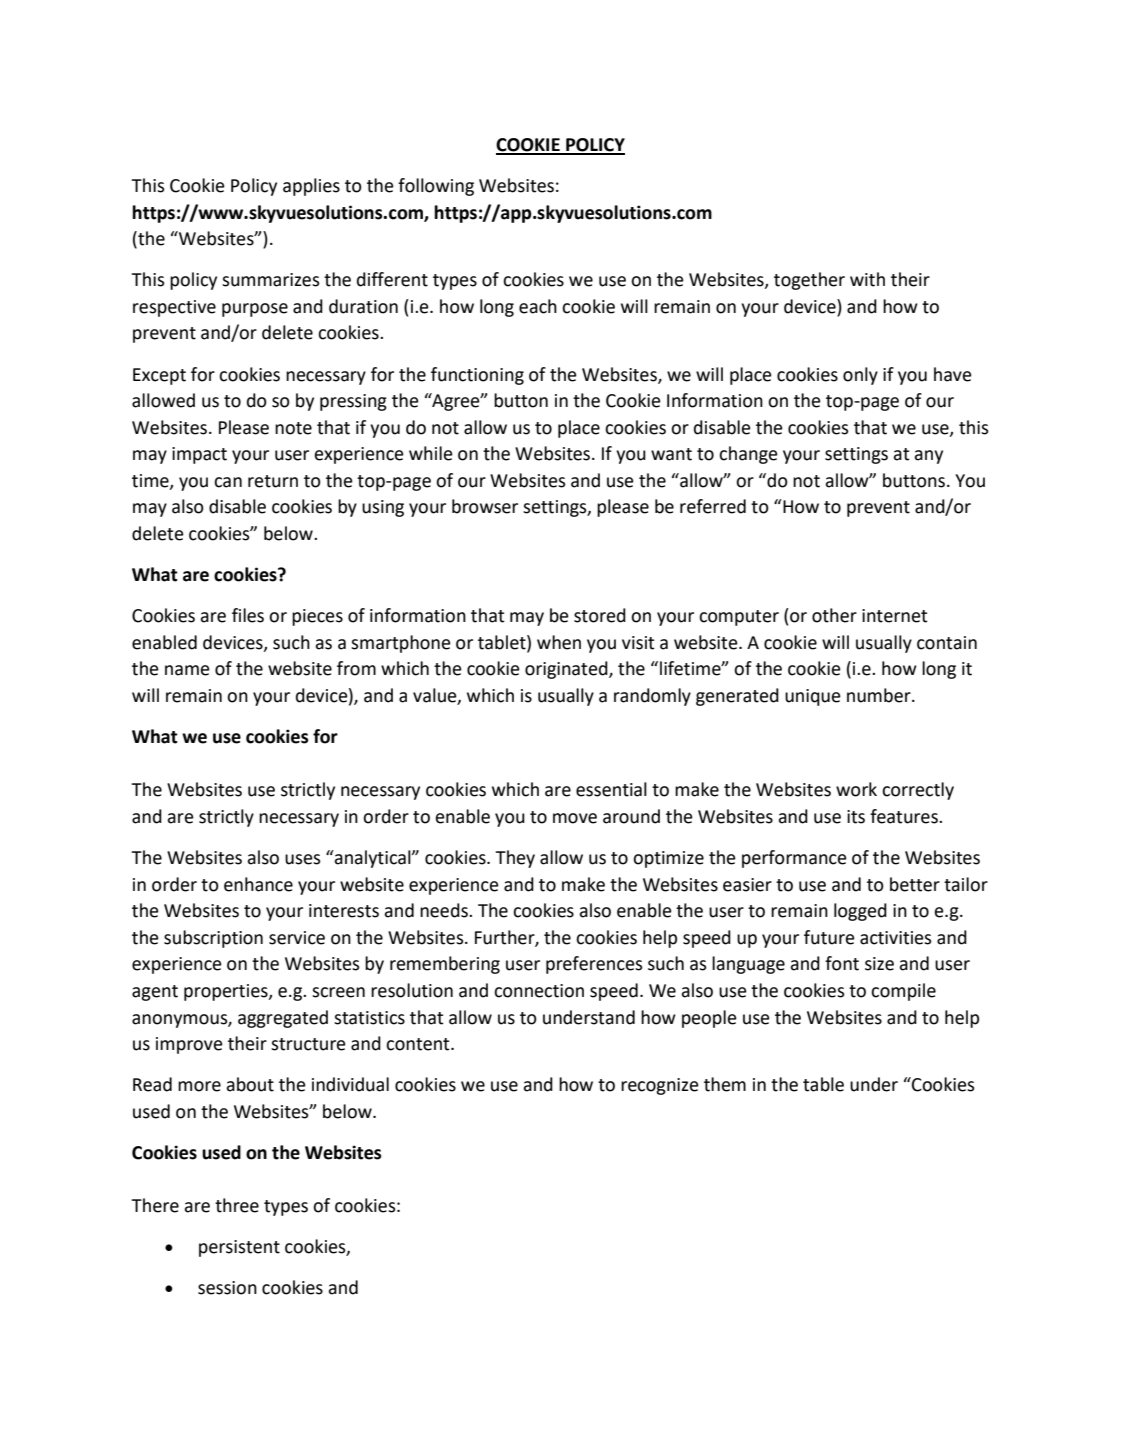  I want to click on uses, so click(303, 859).
